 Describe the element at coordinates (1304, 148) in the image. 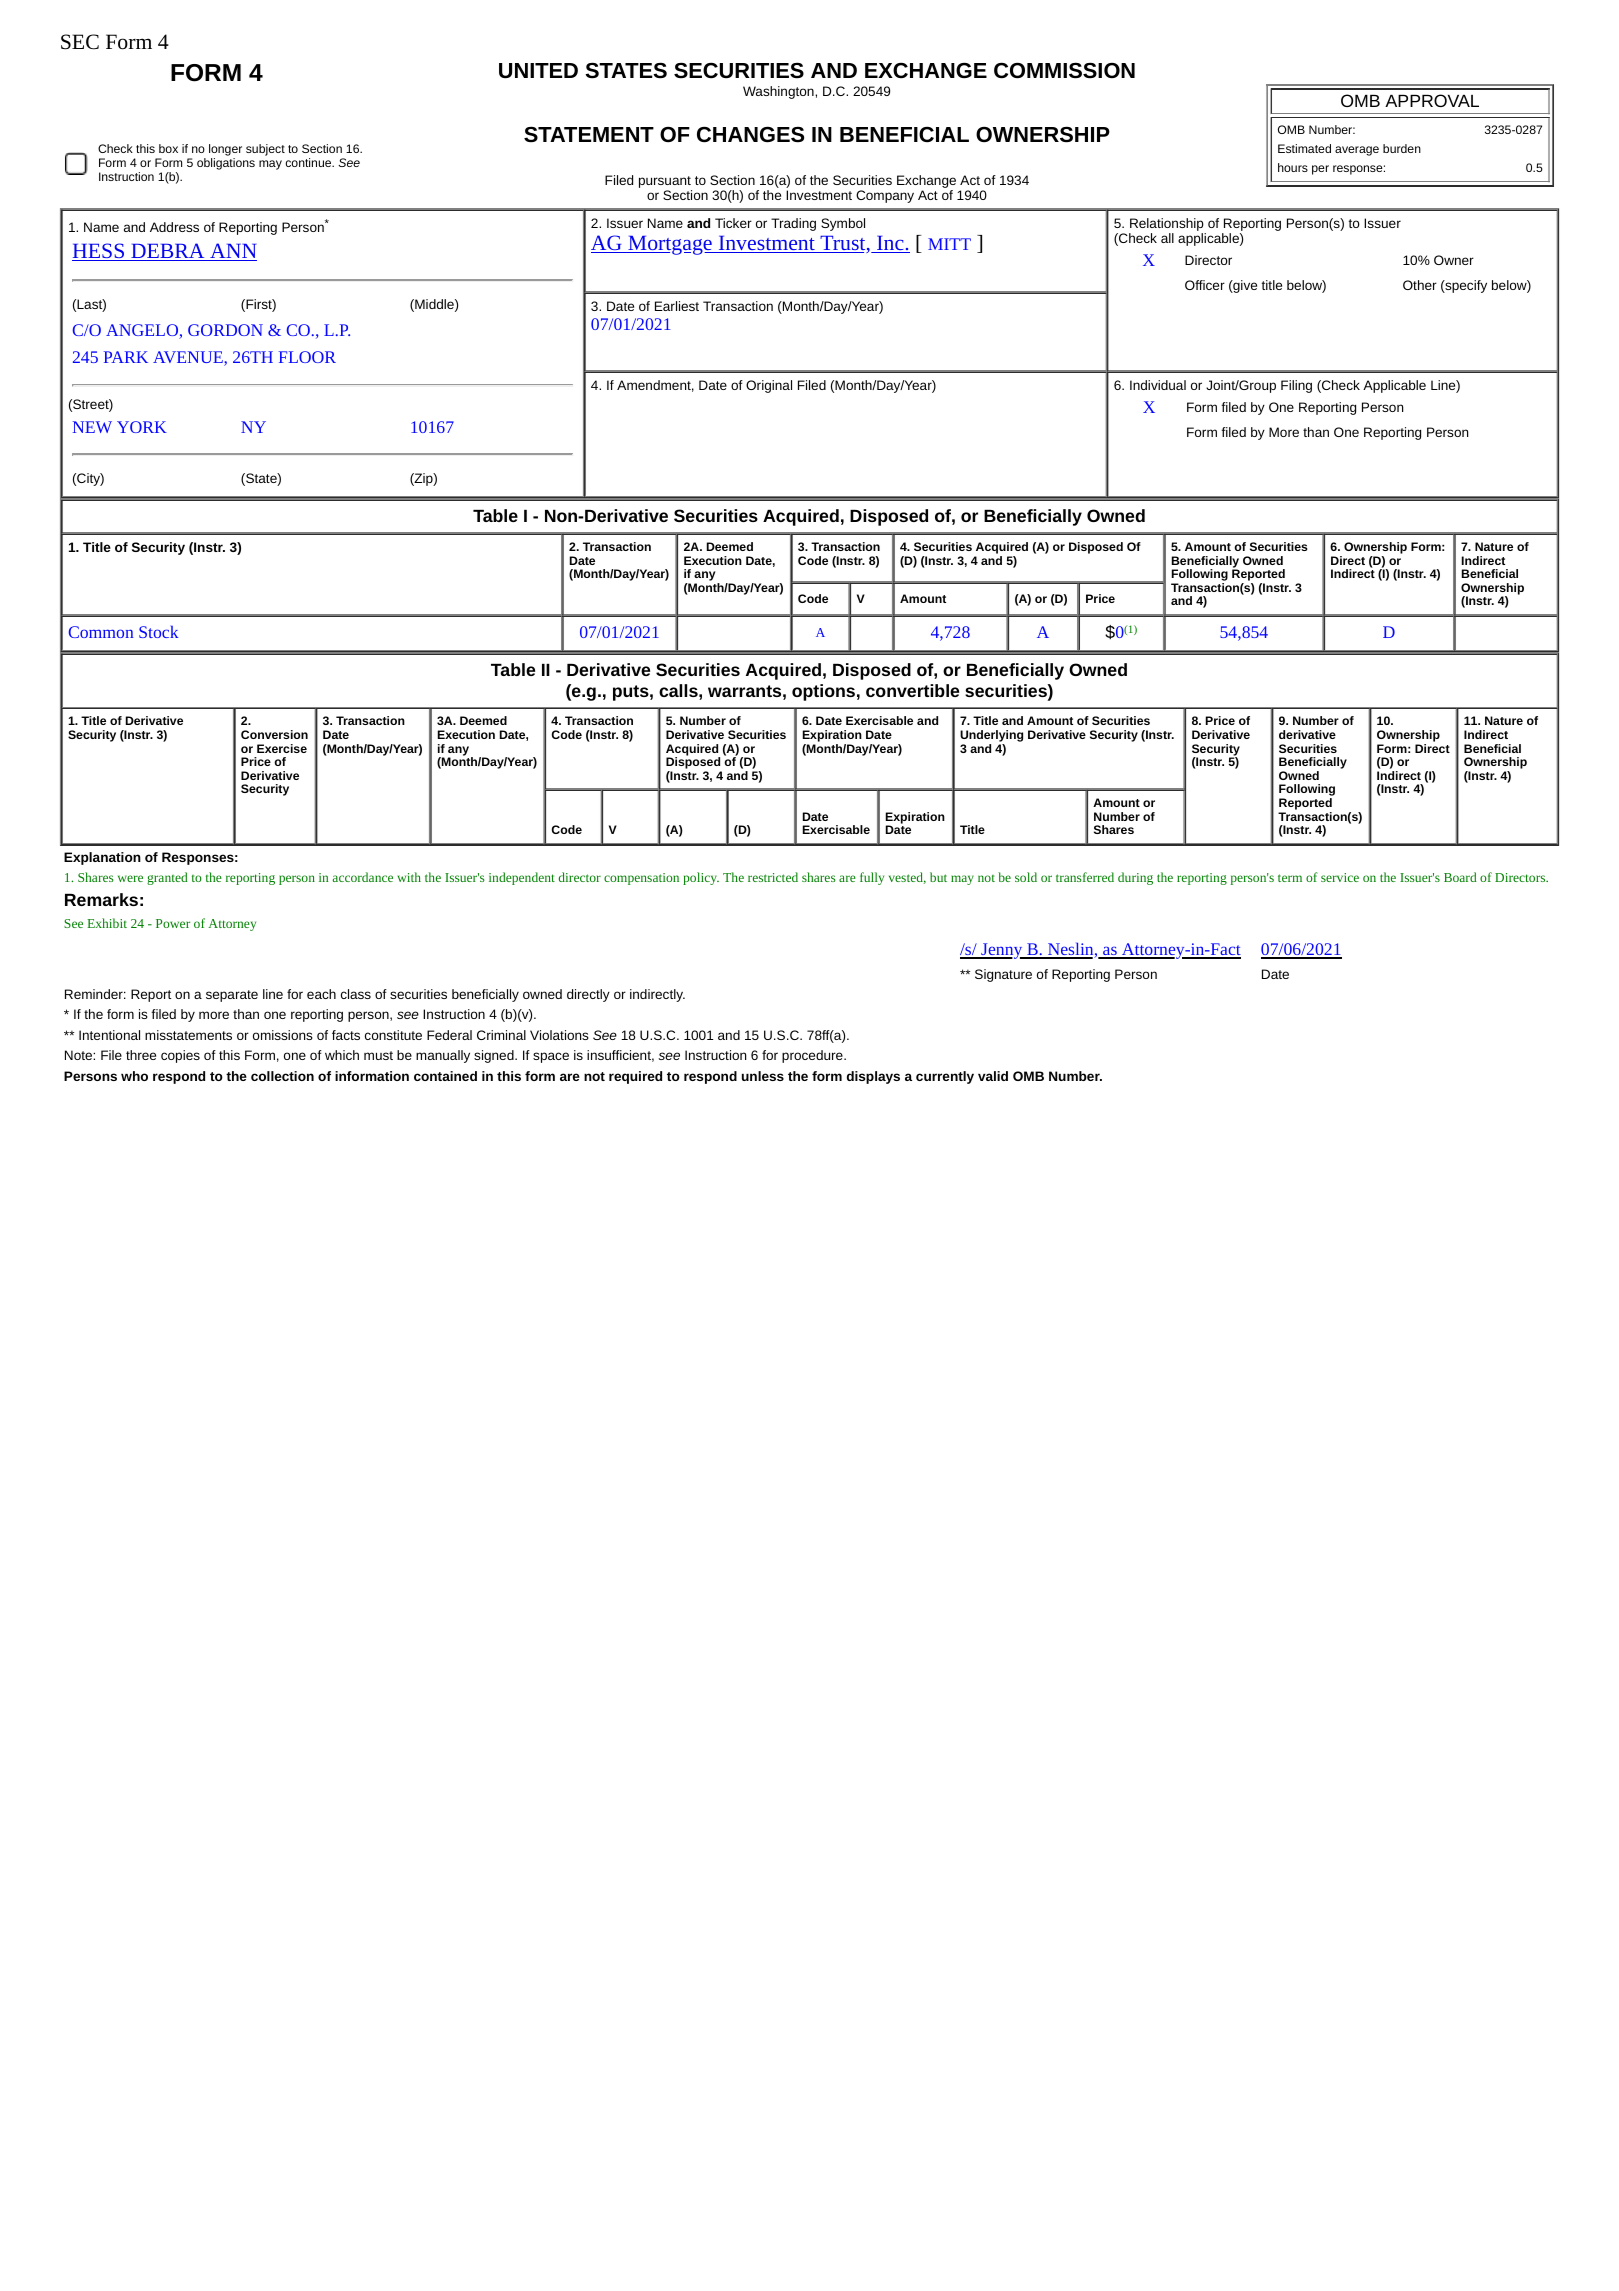

I see `Estimated` at that location.
